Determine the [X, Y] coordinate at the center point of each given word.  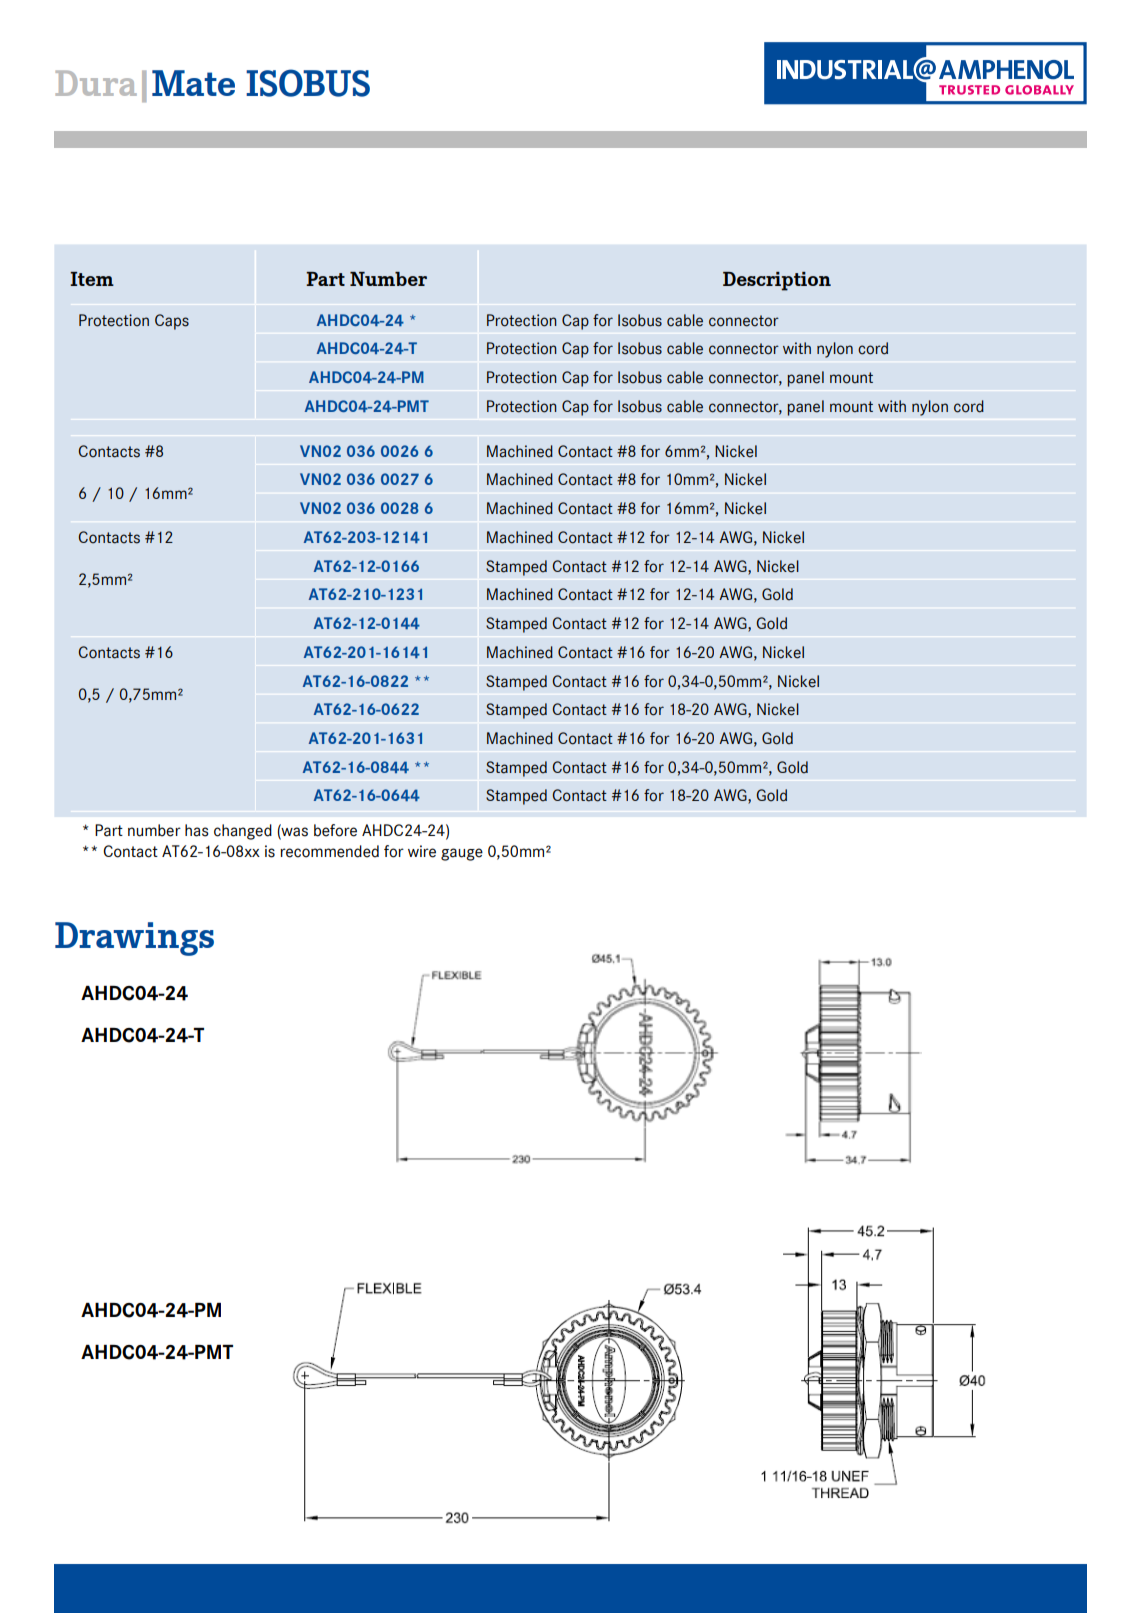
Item [92, 279]
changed [243, 832]
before [335, 830]
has [197, 830]
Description [777, 281]
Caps [172, 322]
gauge [462, 854]
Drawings [134, 939]
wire [422, 851]
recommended [329, 851]
